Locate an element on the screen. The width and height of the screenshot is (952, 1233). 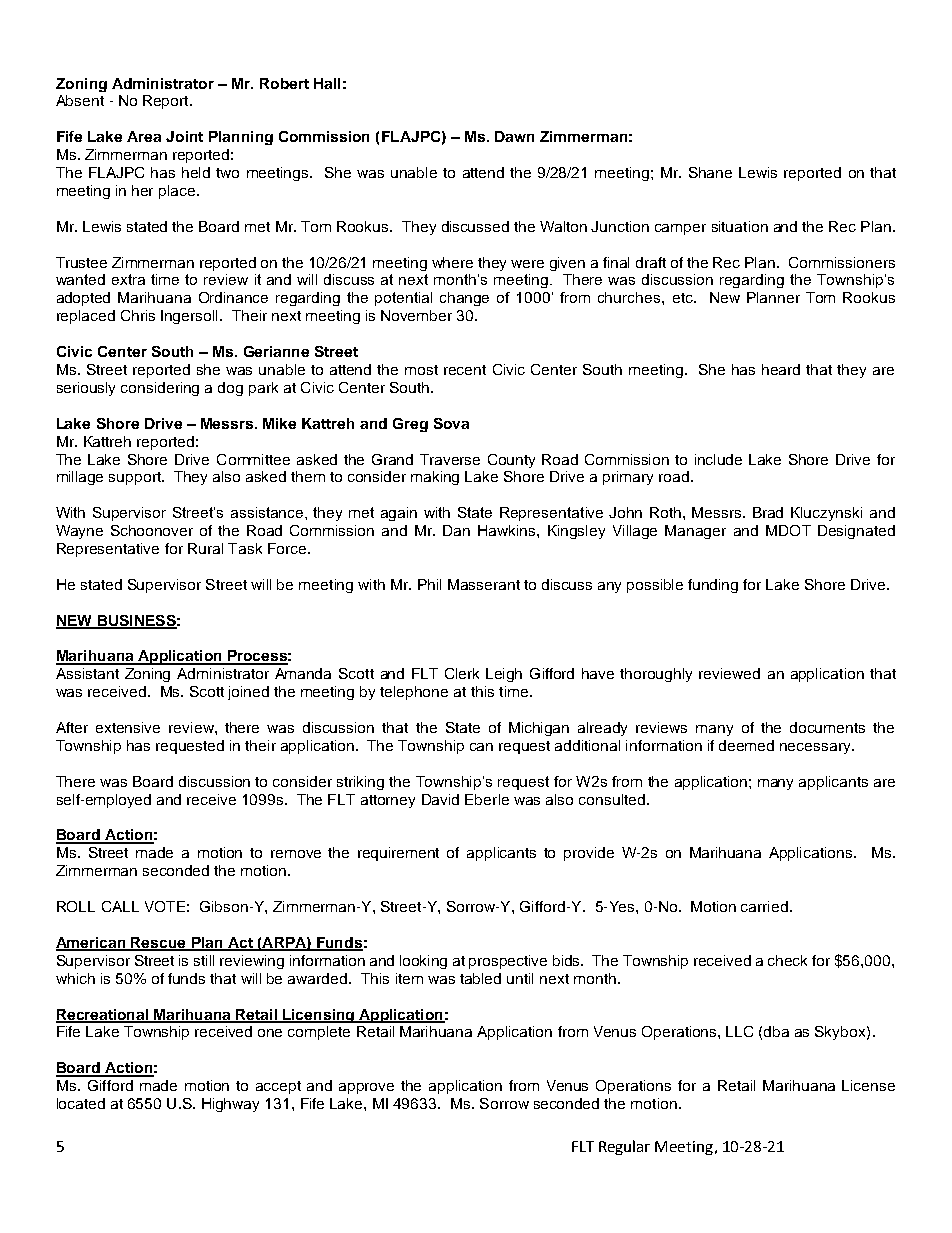
approve is located at coordinates (366, 1088).
